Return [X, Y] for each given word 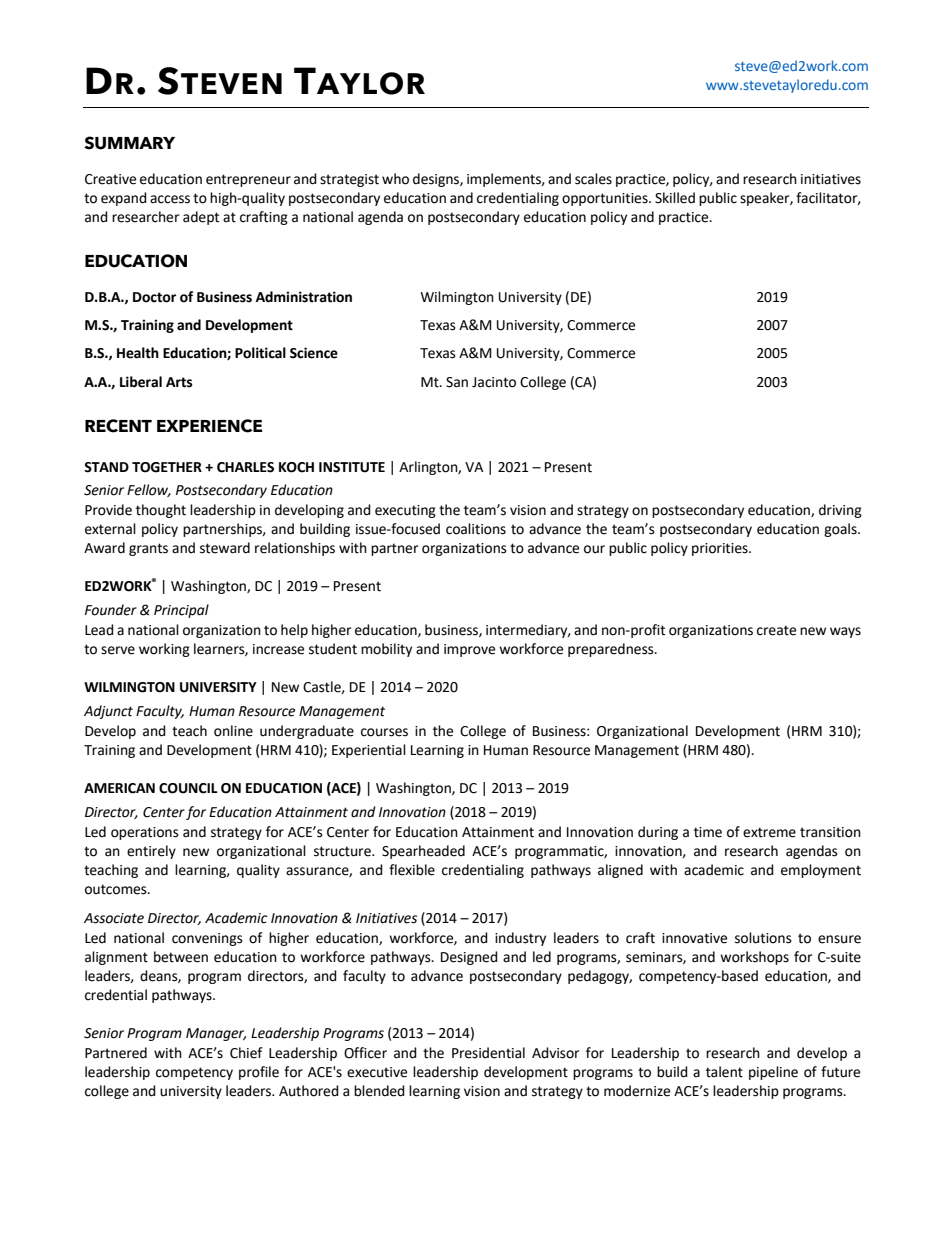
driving [840, 511]
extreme [769, 832]
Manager [216, 1034]
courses [384, 732]
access [170, 199]
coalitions [476, 529]
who [395, 179]
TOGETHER [167, 467]
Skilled [675, 198]
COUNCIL [188, 788]
